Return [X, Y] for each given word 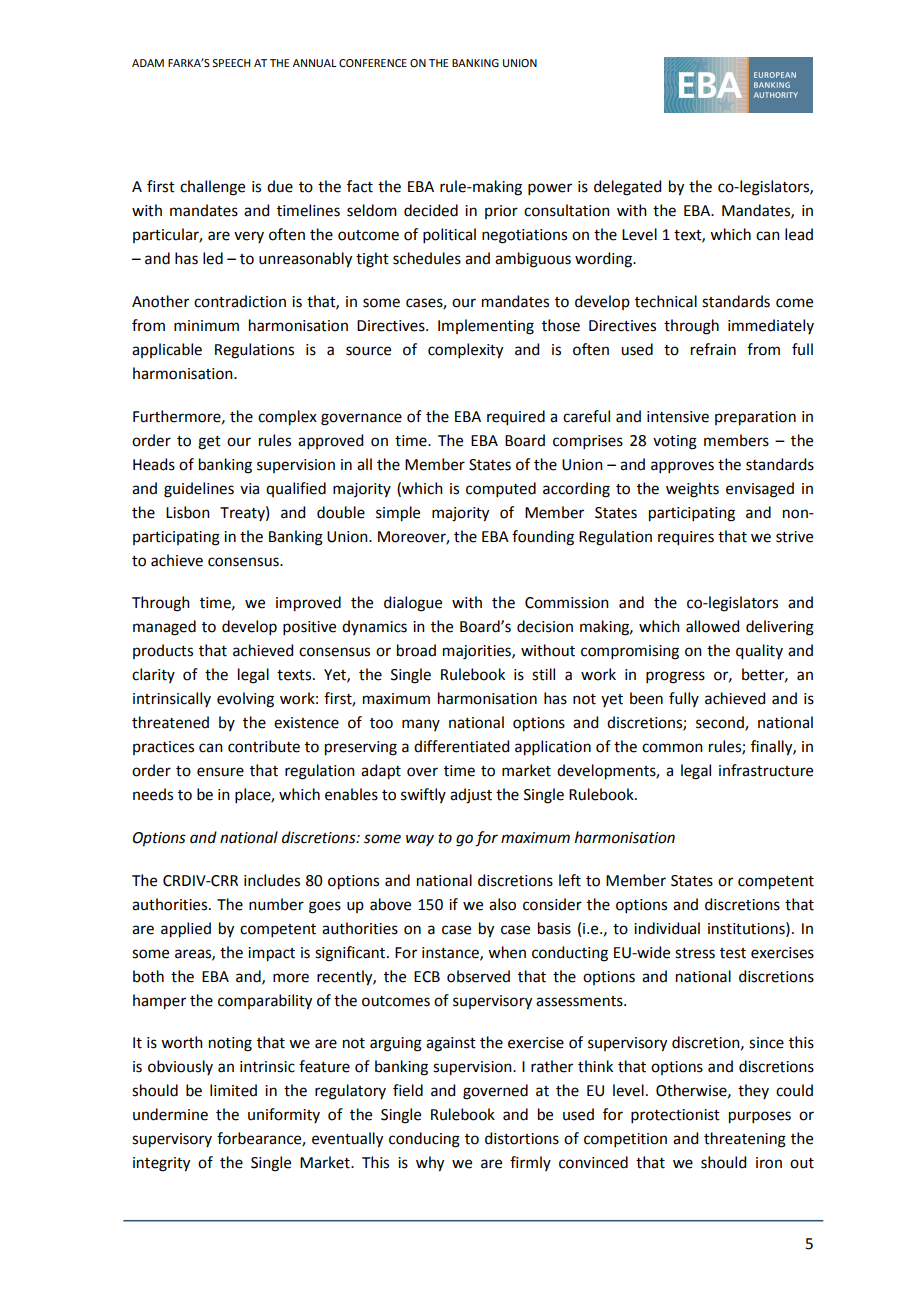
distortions [522, 1138]
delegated [627, 188]
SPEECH [231, 63]
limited [233, 1090]
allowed [712, 626]
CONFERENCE [373, 63]
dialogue [413, 604]
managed [164, 628]
